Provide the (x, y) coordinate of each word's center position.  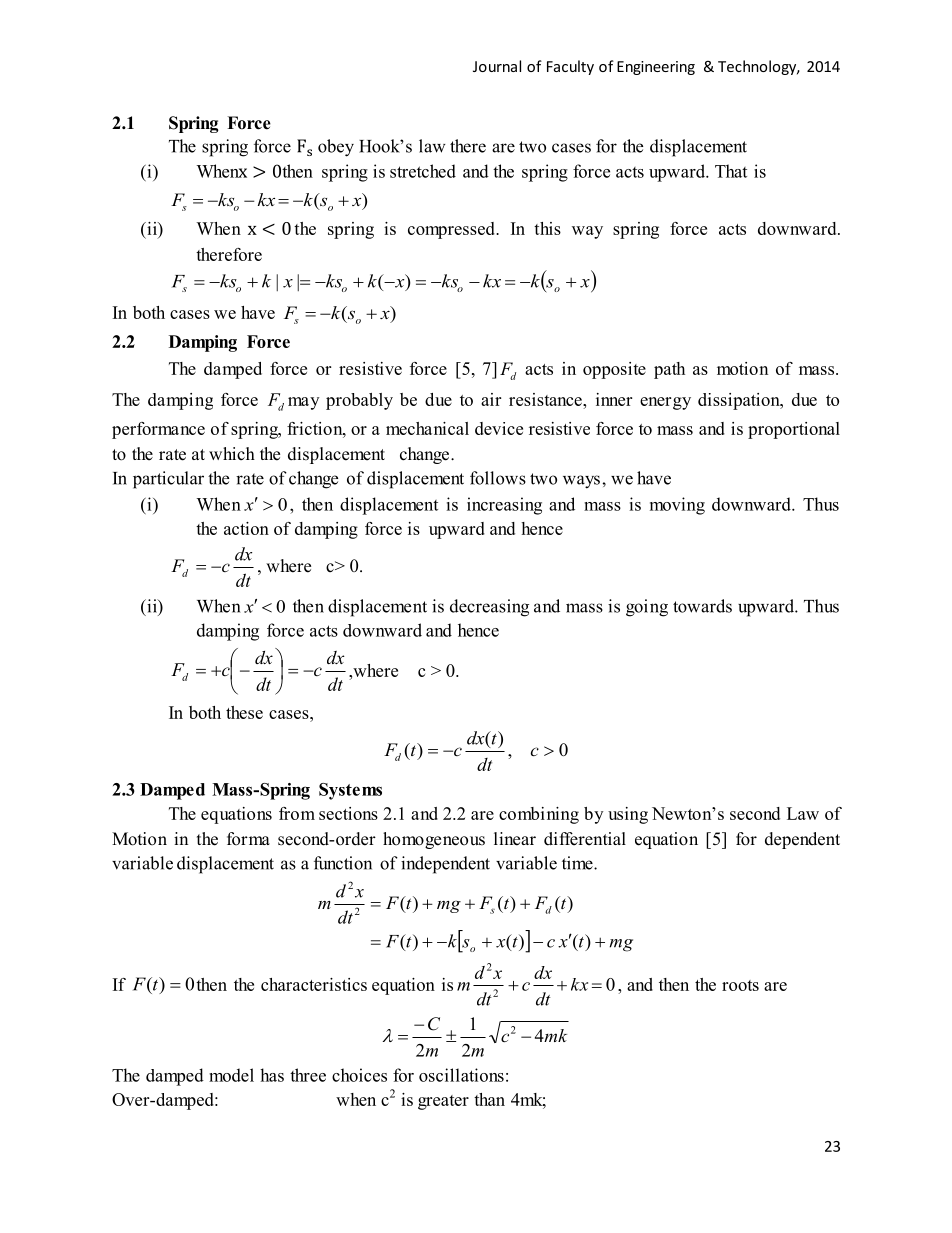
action (246, 528)
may (303, 403)
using (628, 815)
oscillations (461, 1075)
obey (336, 148)
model (231, 1075)
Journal (497, 66)
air (491, 399)
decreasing (489, 608)
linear (515, 839)
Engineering (656, 68)
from (297, 813)
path (669, 370)
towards (702, 606)
